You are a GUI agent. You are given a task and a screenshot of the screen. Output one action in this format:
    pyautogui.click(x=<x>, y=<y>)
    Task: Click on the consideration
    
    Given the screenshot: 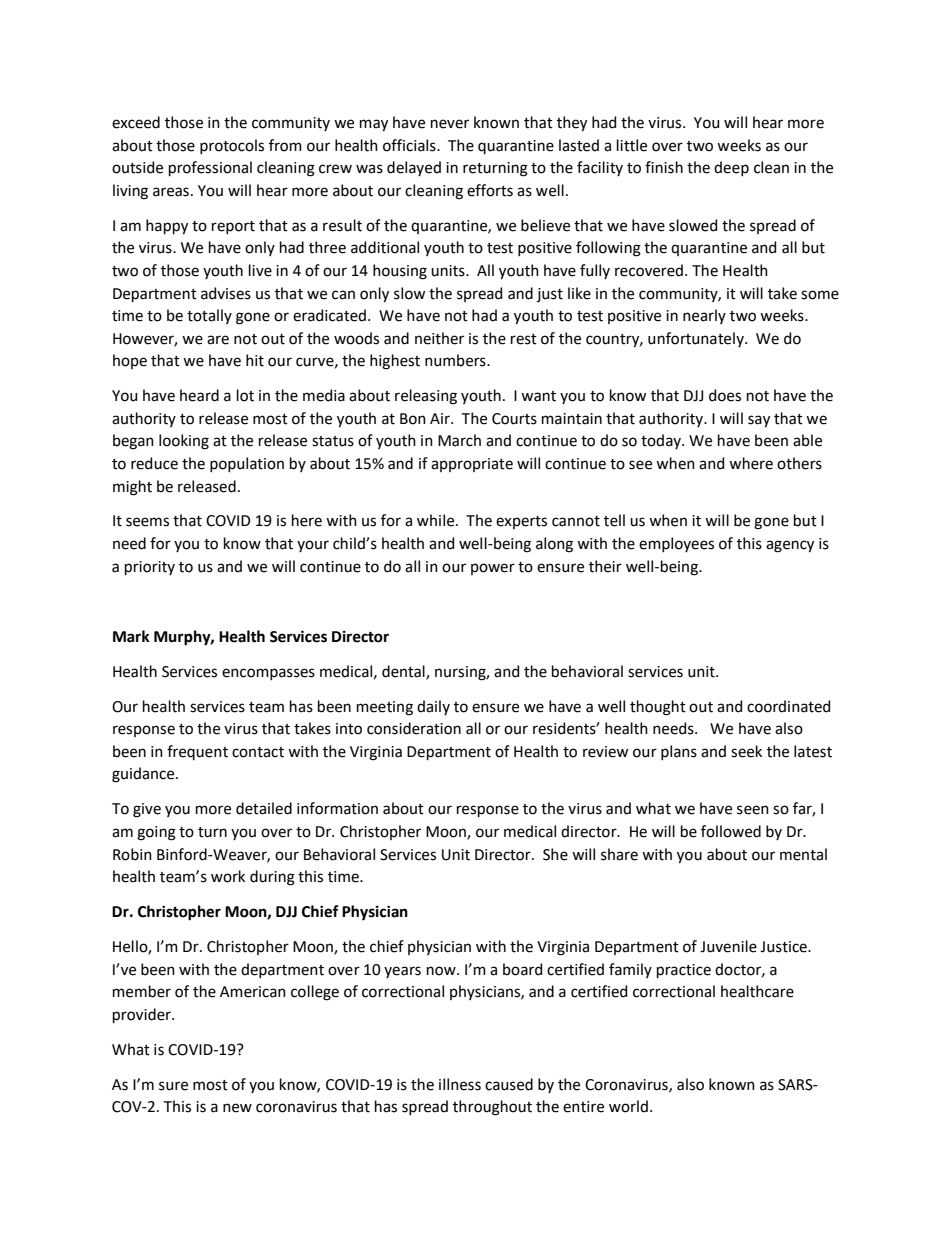 What is the action you would take?
    pyautogui.click(x=414, y=728)
